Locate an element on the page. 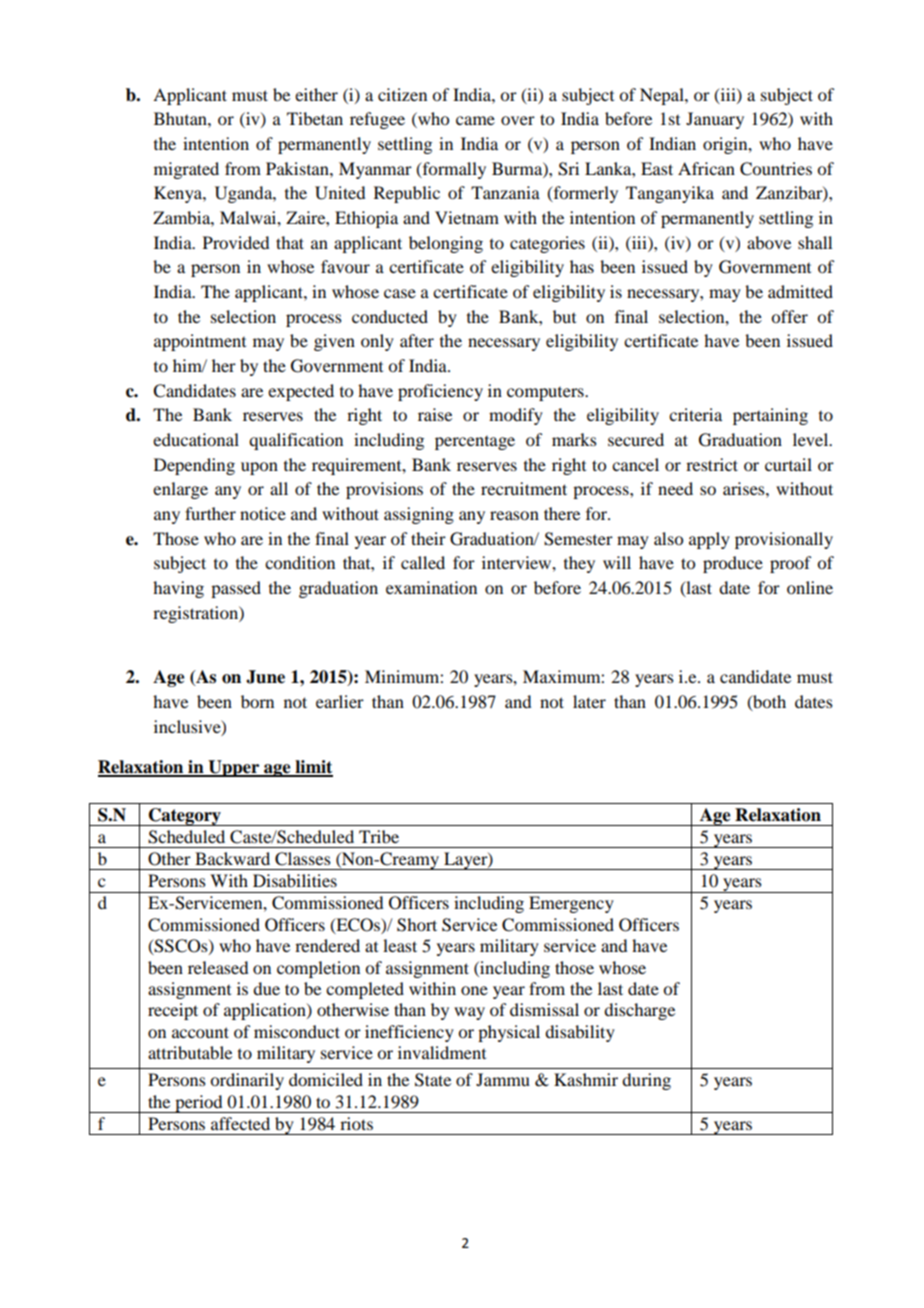 This page has height=1308, width=924. came is located at coordinates (475, 120).
